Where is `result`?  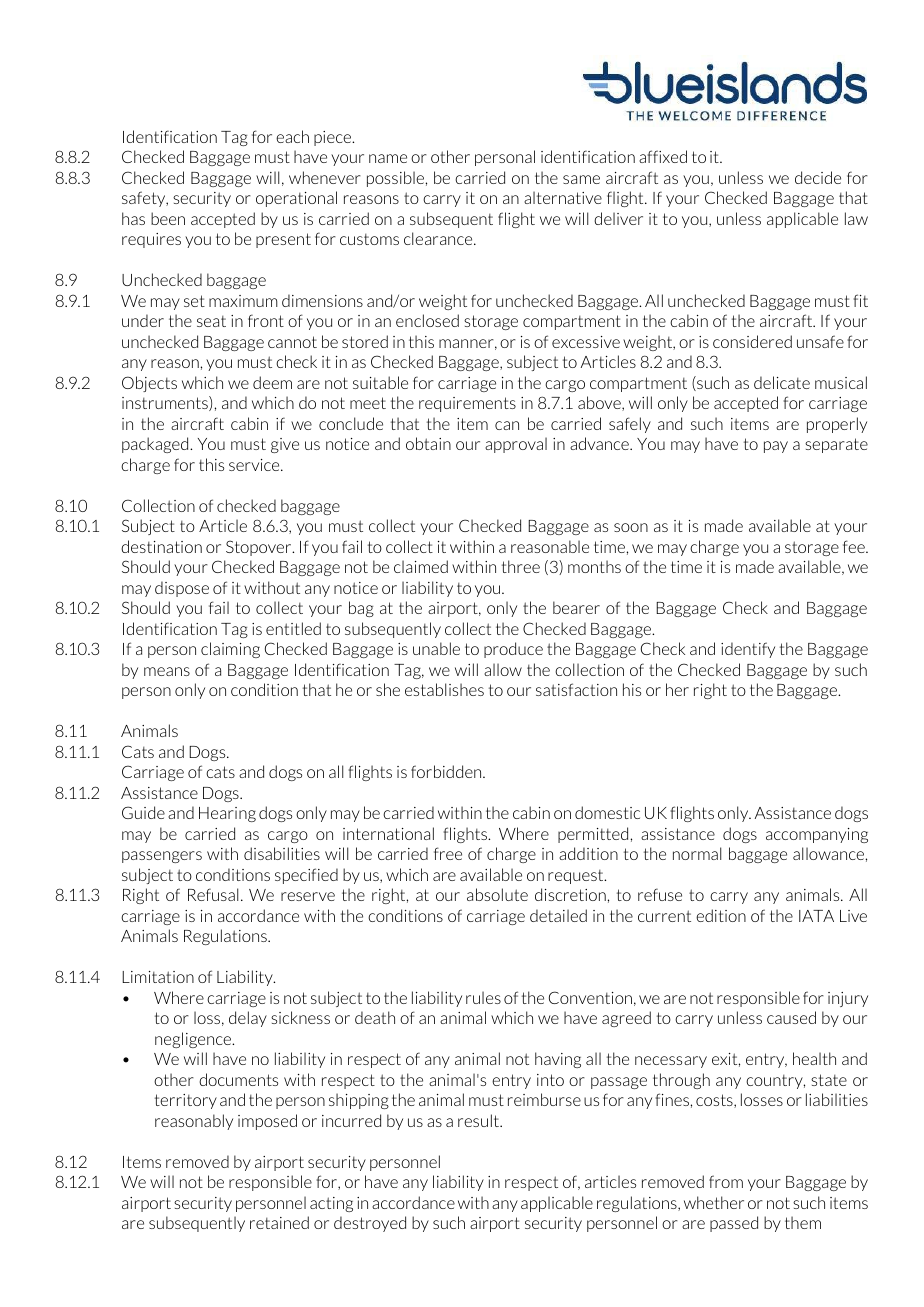
result is located at coordinates (479, 1120).
